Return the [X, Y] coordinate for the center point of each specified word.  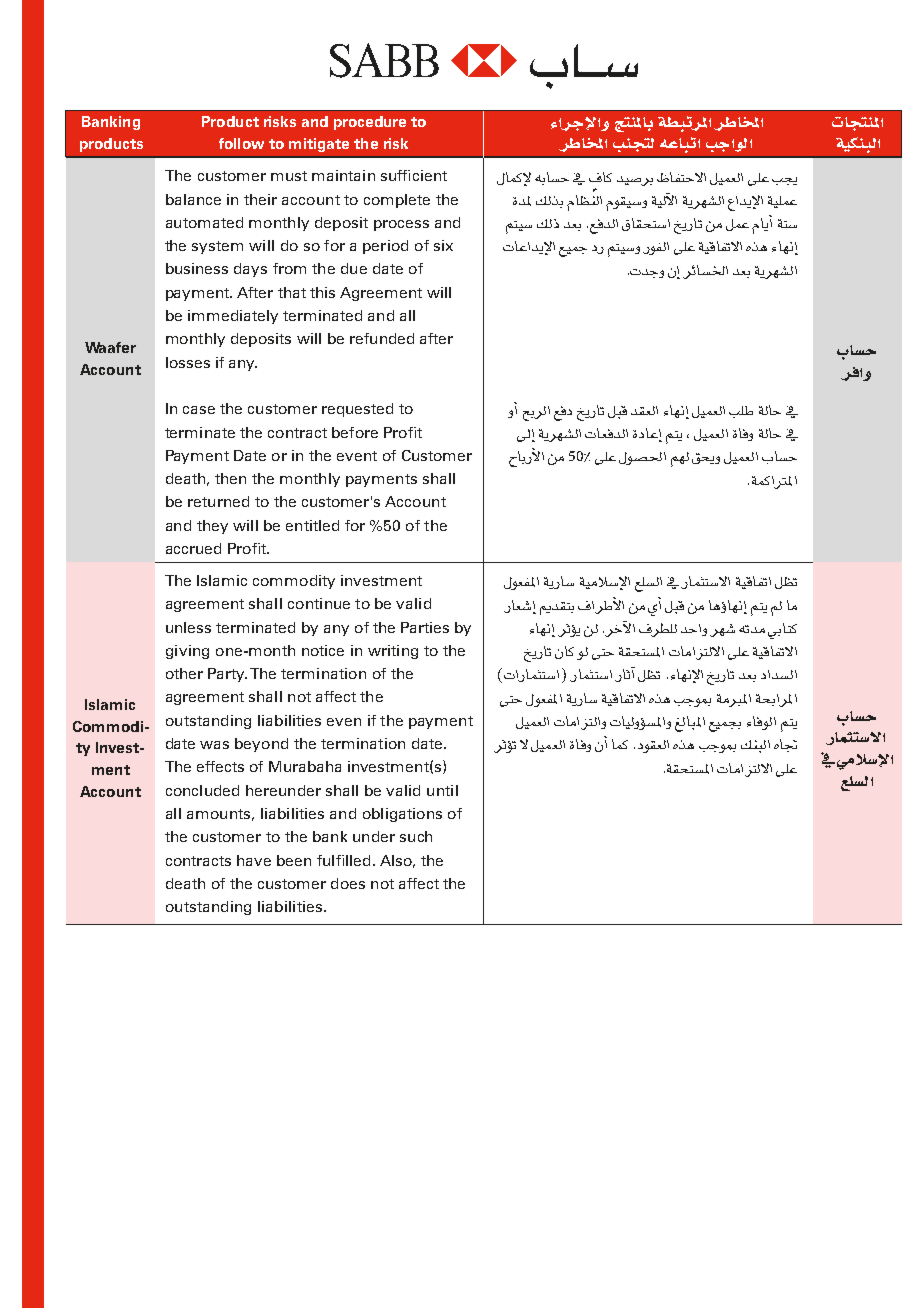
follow [241, 143]
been [294, 860]
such [416, 836]
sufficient [414, 175]
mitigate [319, 145]
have [254, 860]
